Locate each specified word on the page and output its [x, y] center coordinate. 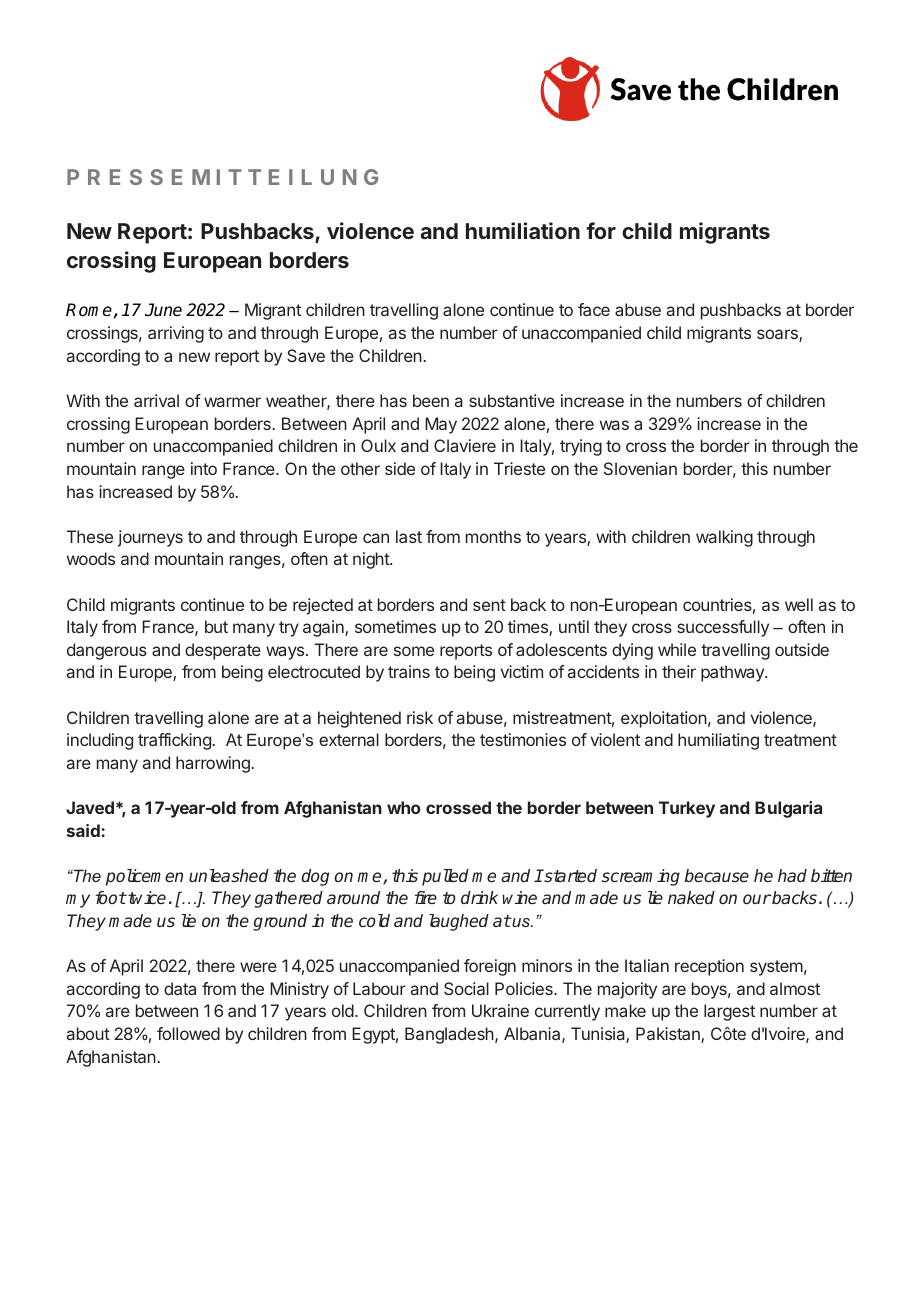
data [180, 988]
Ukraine [500, 1010]
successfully [723, 628]
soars [778, 335]
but [216, 626]
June [163, 309]
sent [489, 605]
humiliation [523, 230]
